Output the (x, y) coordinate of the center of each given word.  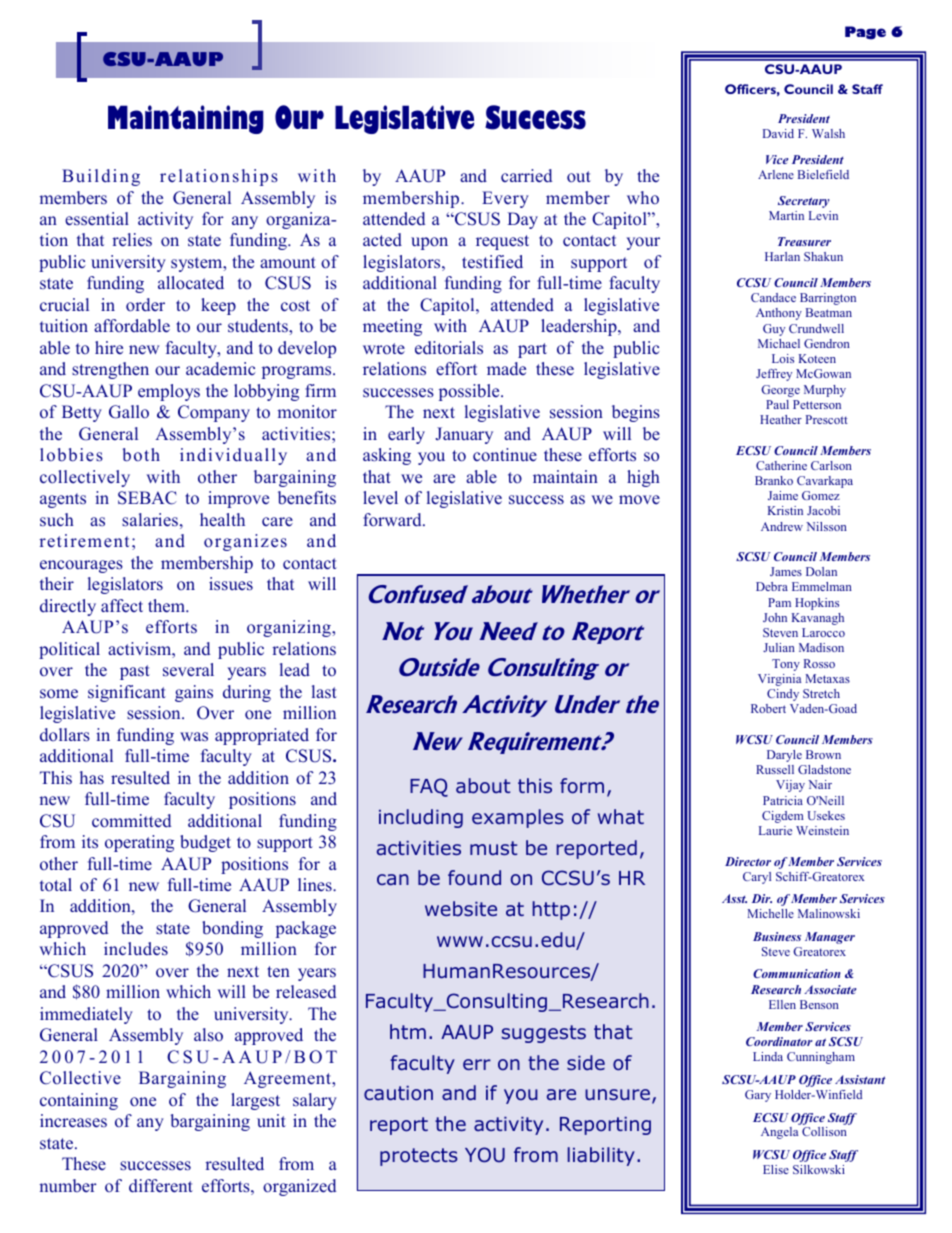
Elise (776, 1169)
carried (526, 176)
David (778, 133)
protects (418, 1157)
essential (97, 219)
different (161, 1186)
